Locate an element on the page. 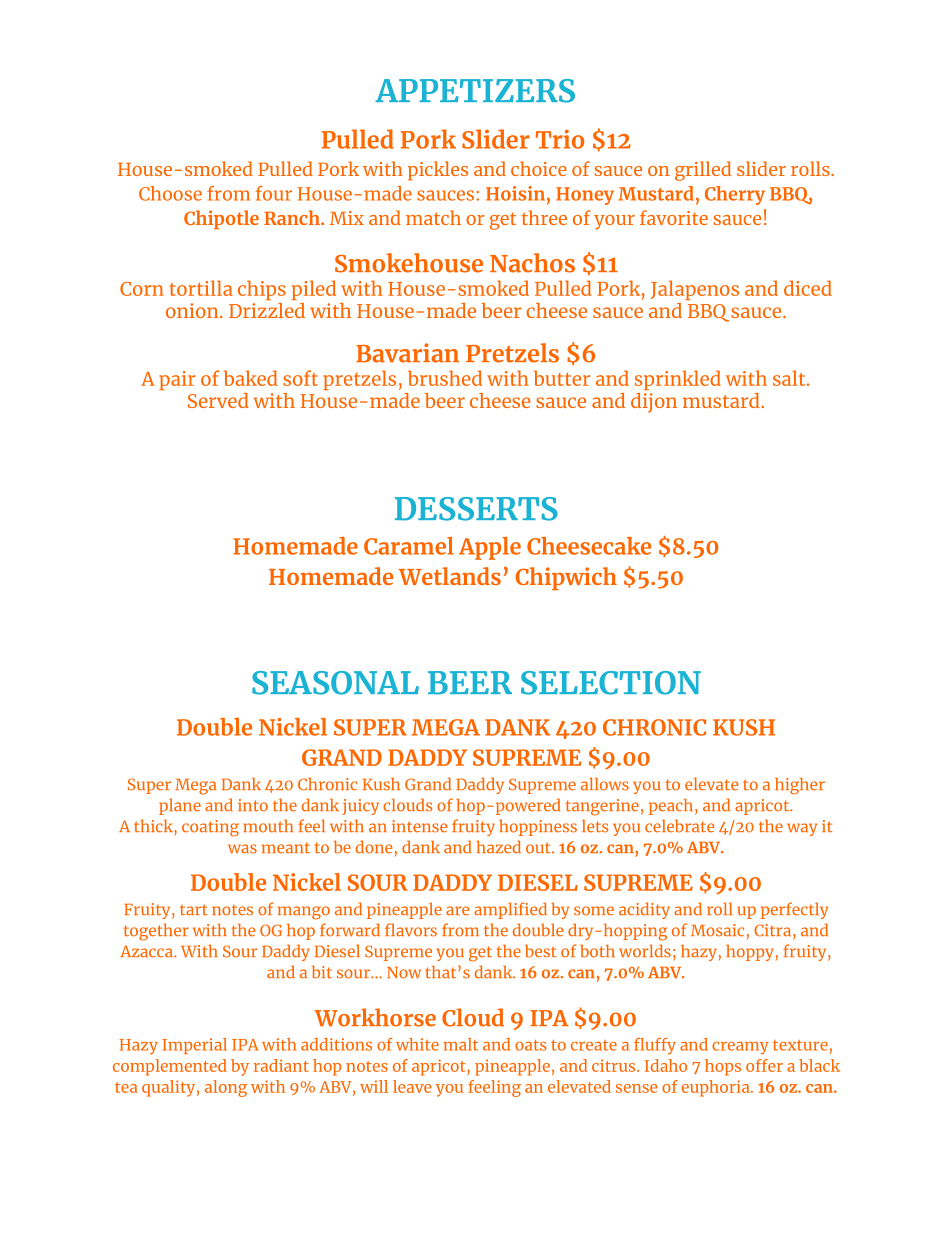  Served is located at coordinates (218, 400).
